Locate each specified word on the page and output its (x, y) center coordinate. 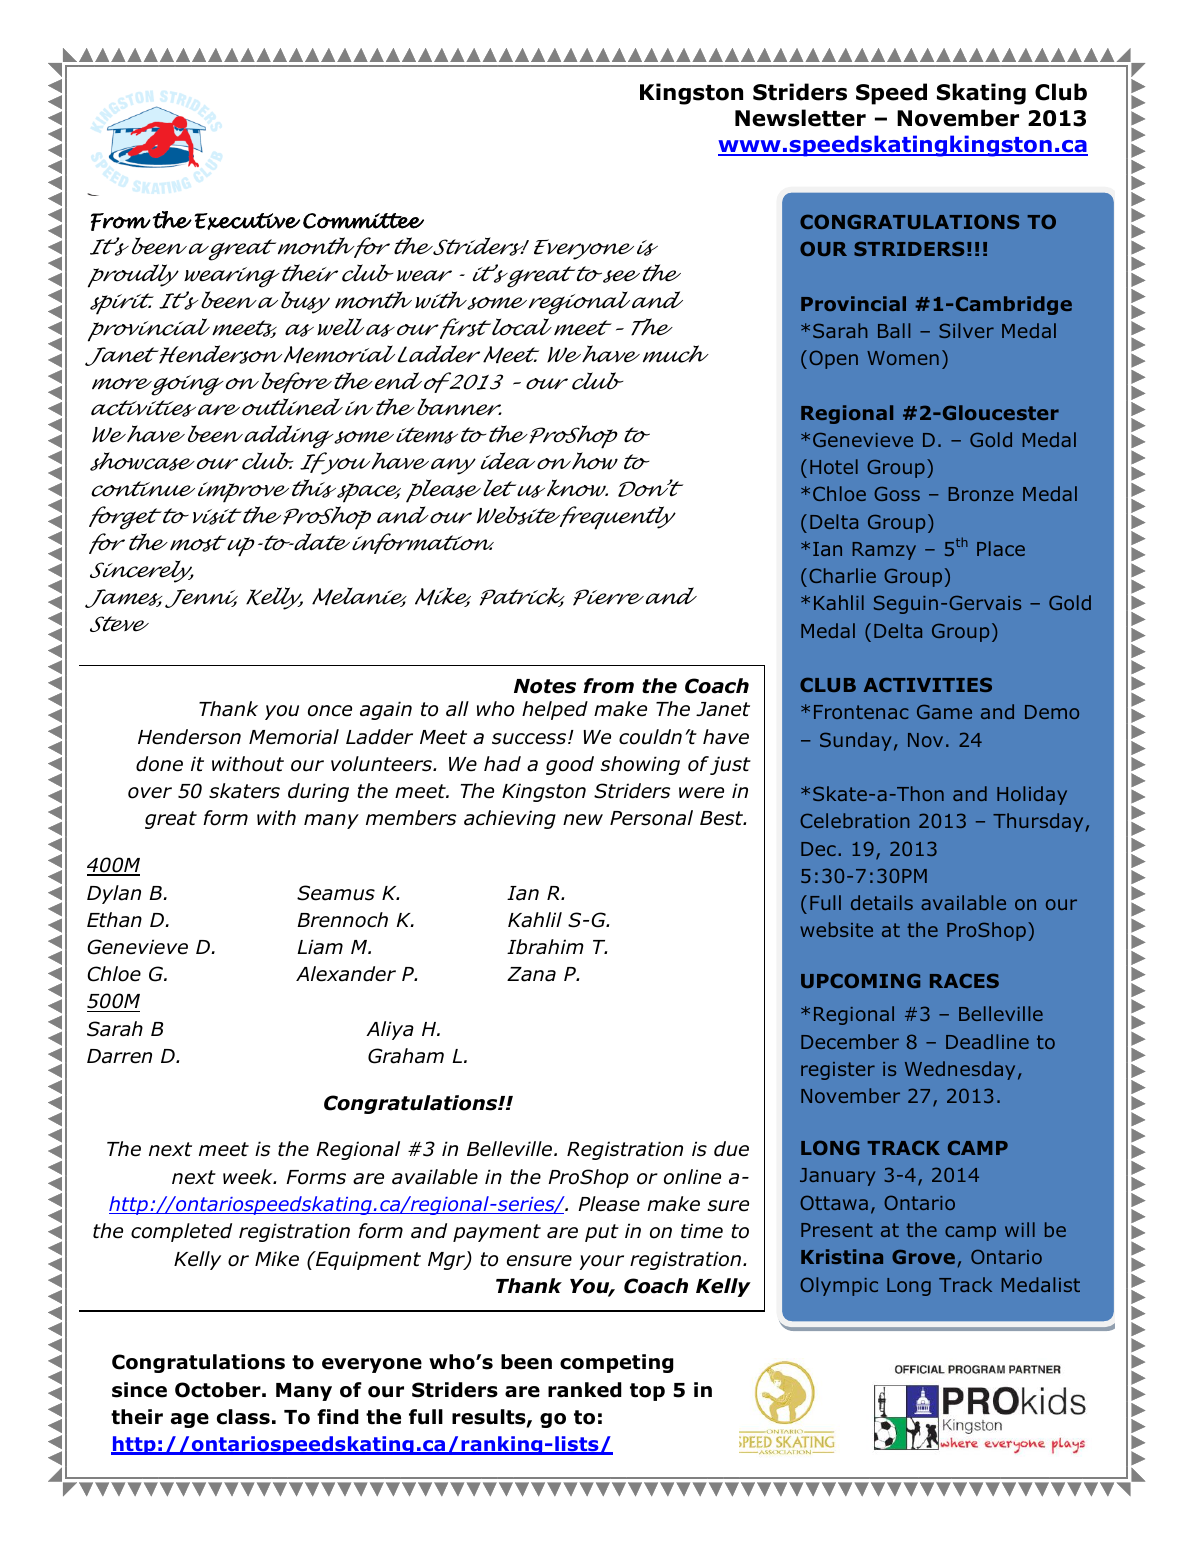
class (243, 1417)
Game (944, 712)
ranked (585, 1390)
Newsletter (800, 118)
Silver (966, 330)
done (159, 764)
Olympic (839, 1286)
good (570, 765)
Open (833, 359)
